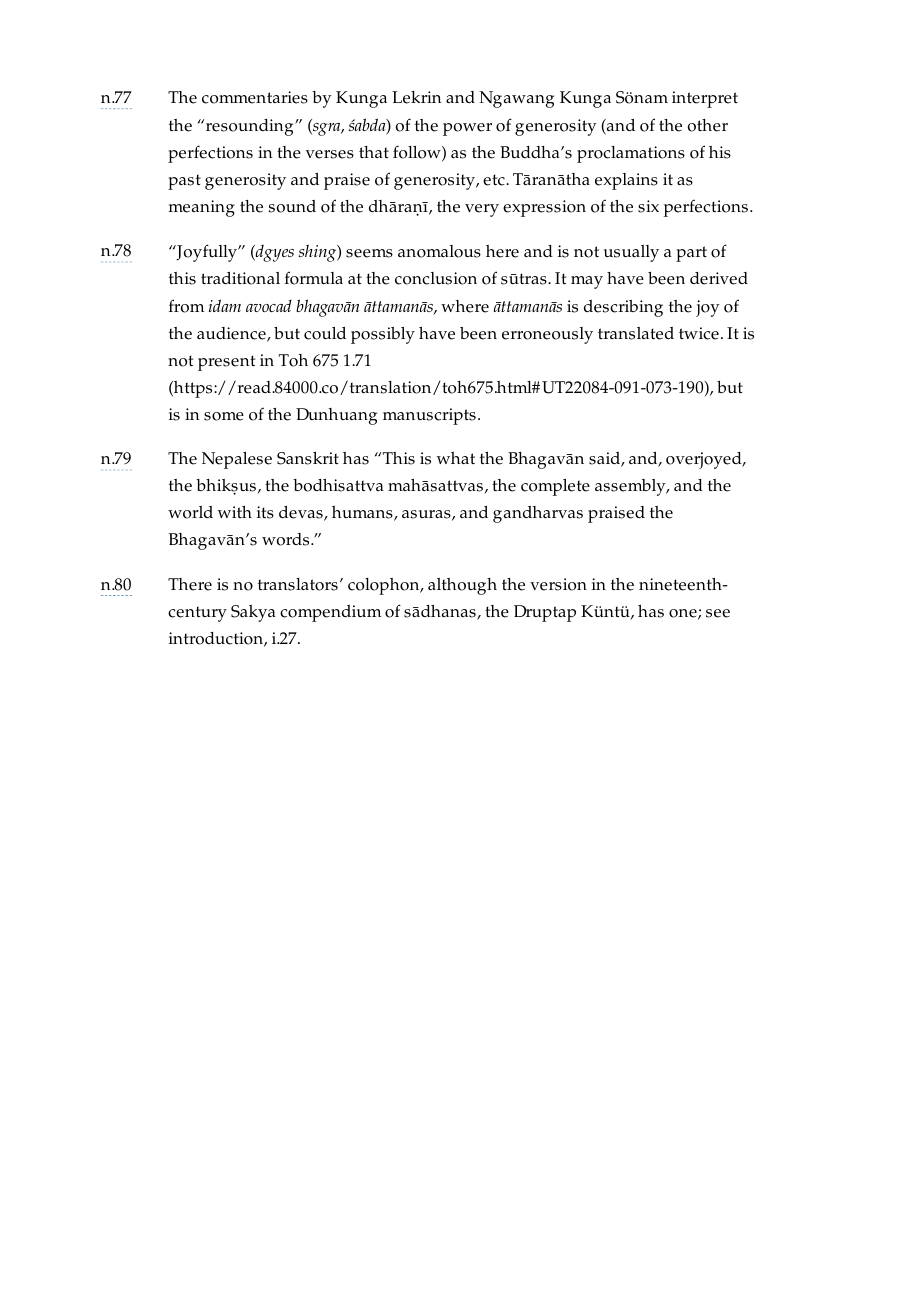  What do you see at coordinates (467, 129) in the screenshot?
I see `power` at bounding box center [467, 129].
